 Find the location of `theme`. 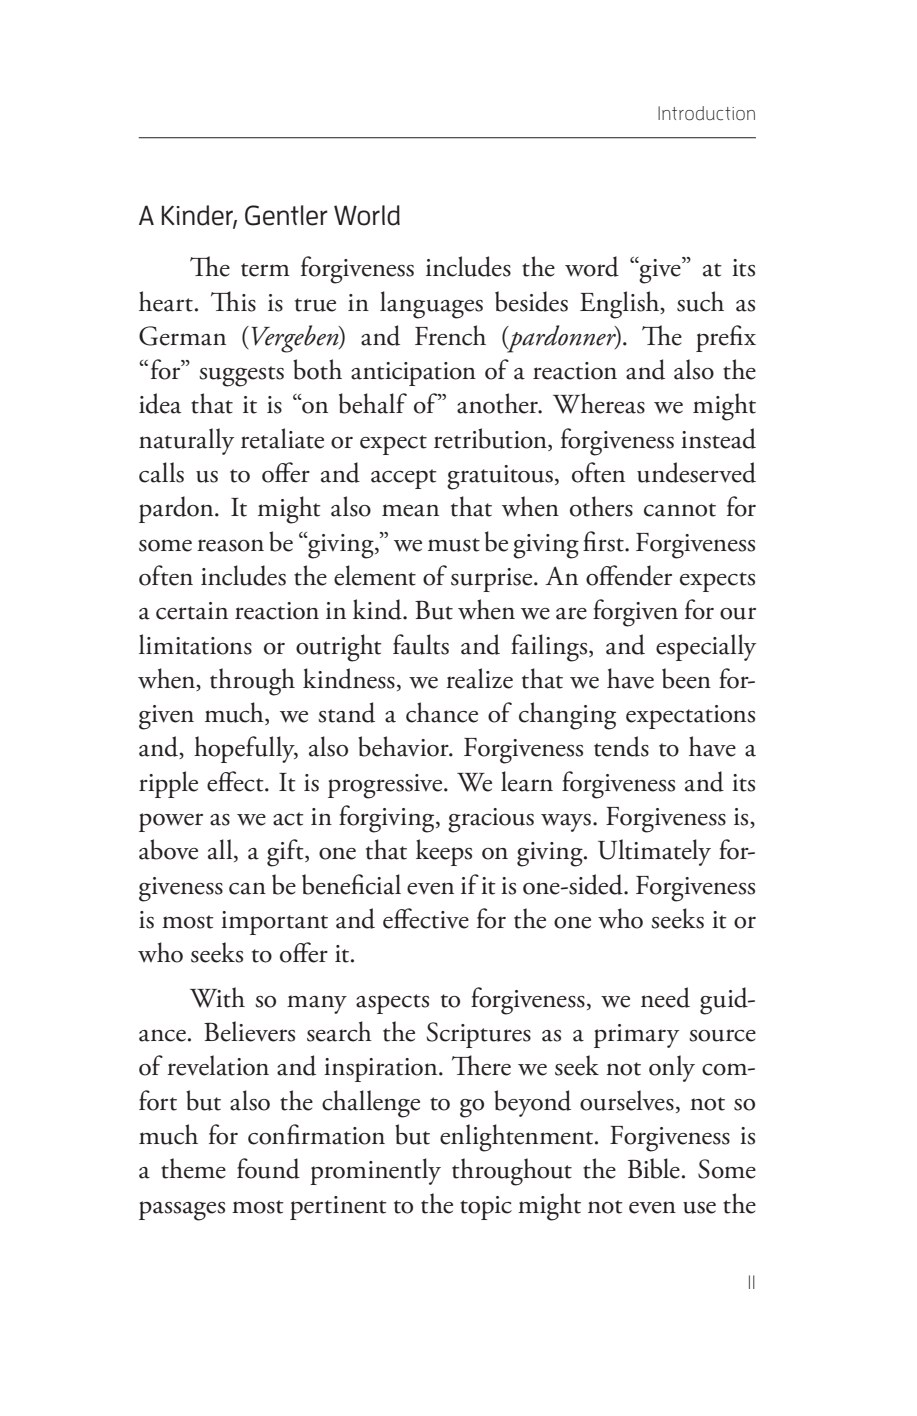

theme is located at coordinates (193, 1168).
